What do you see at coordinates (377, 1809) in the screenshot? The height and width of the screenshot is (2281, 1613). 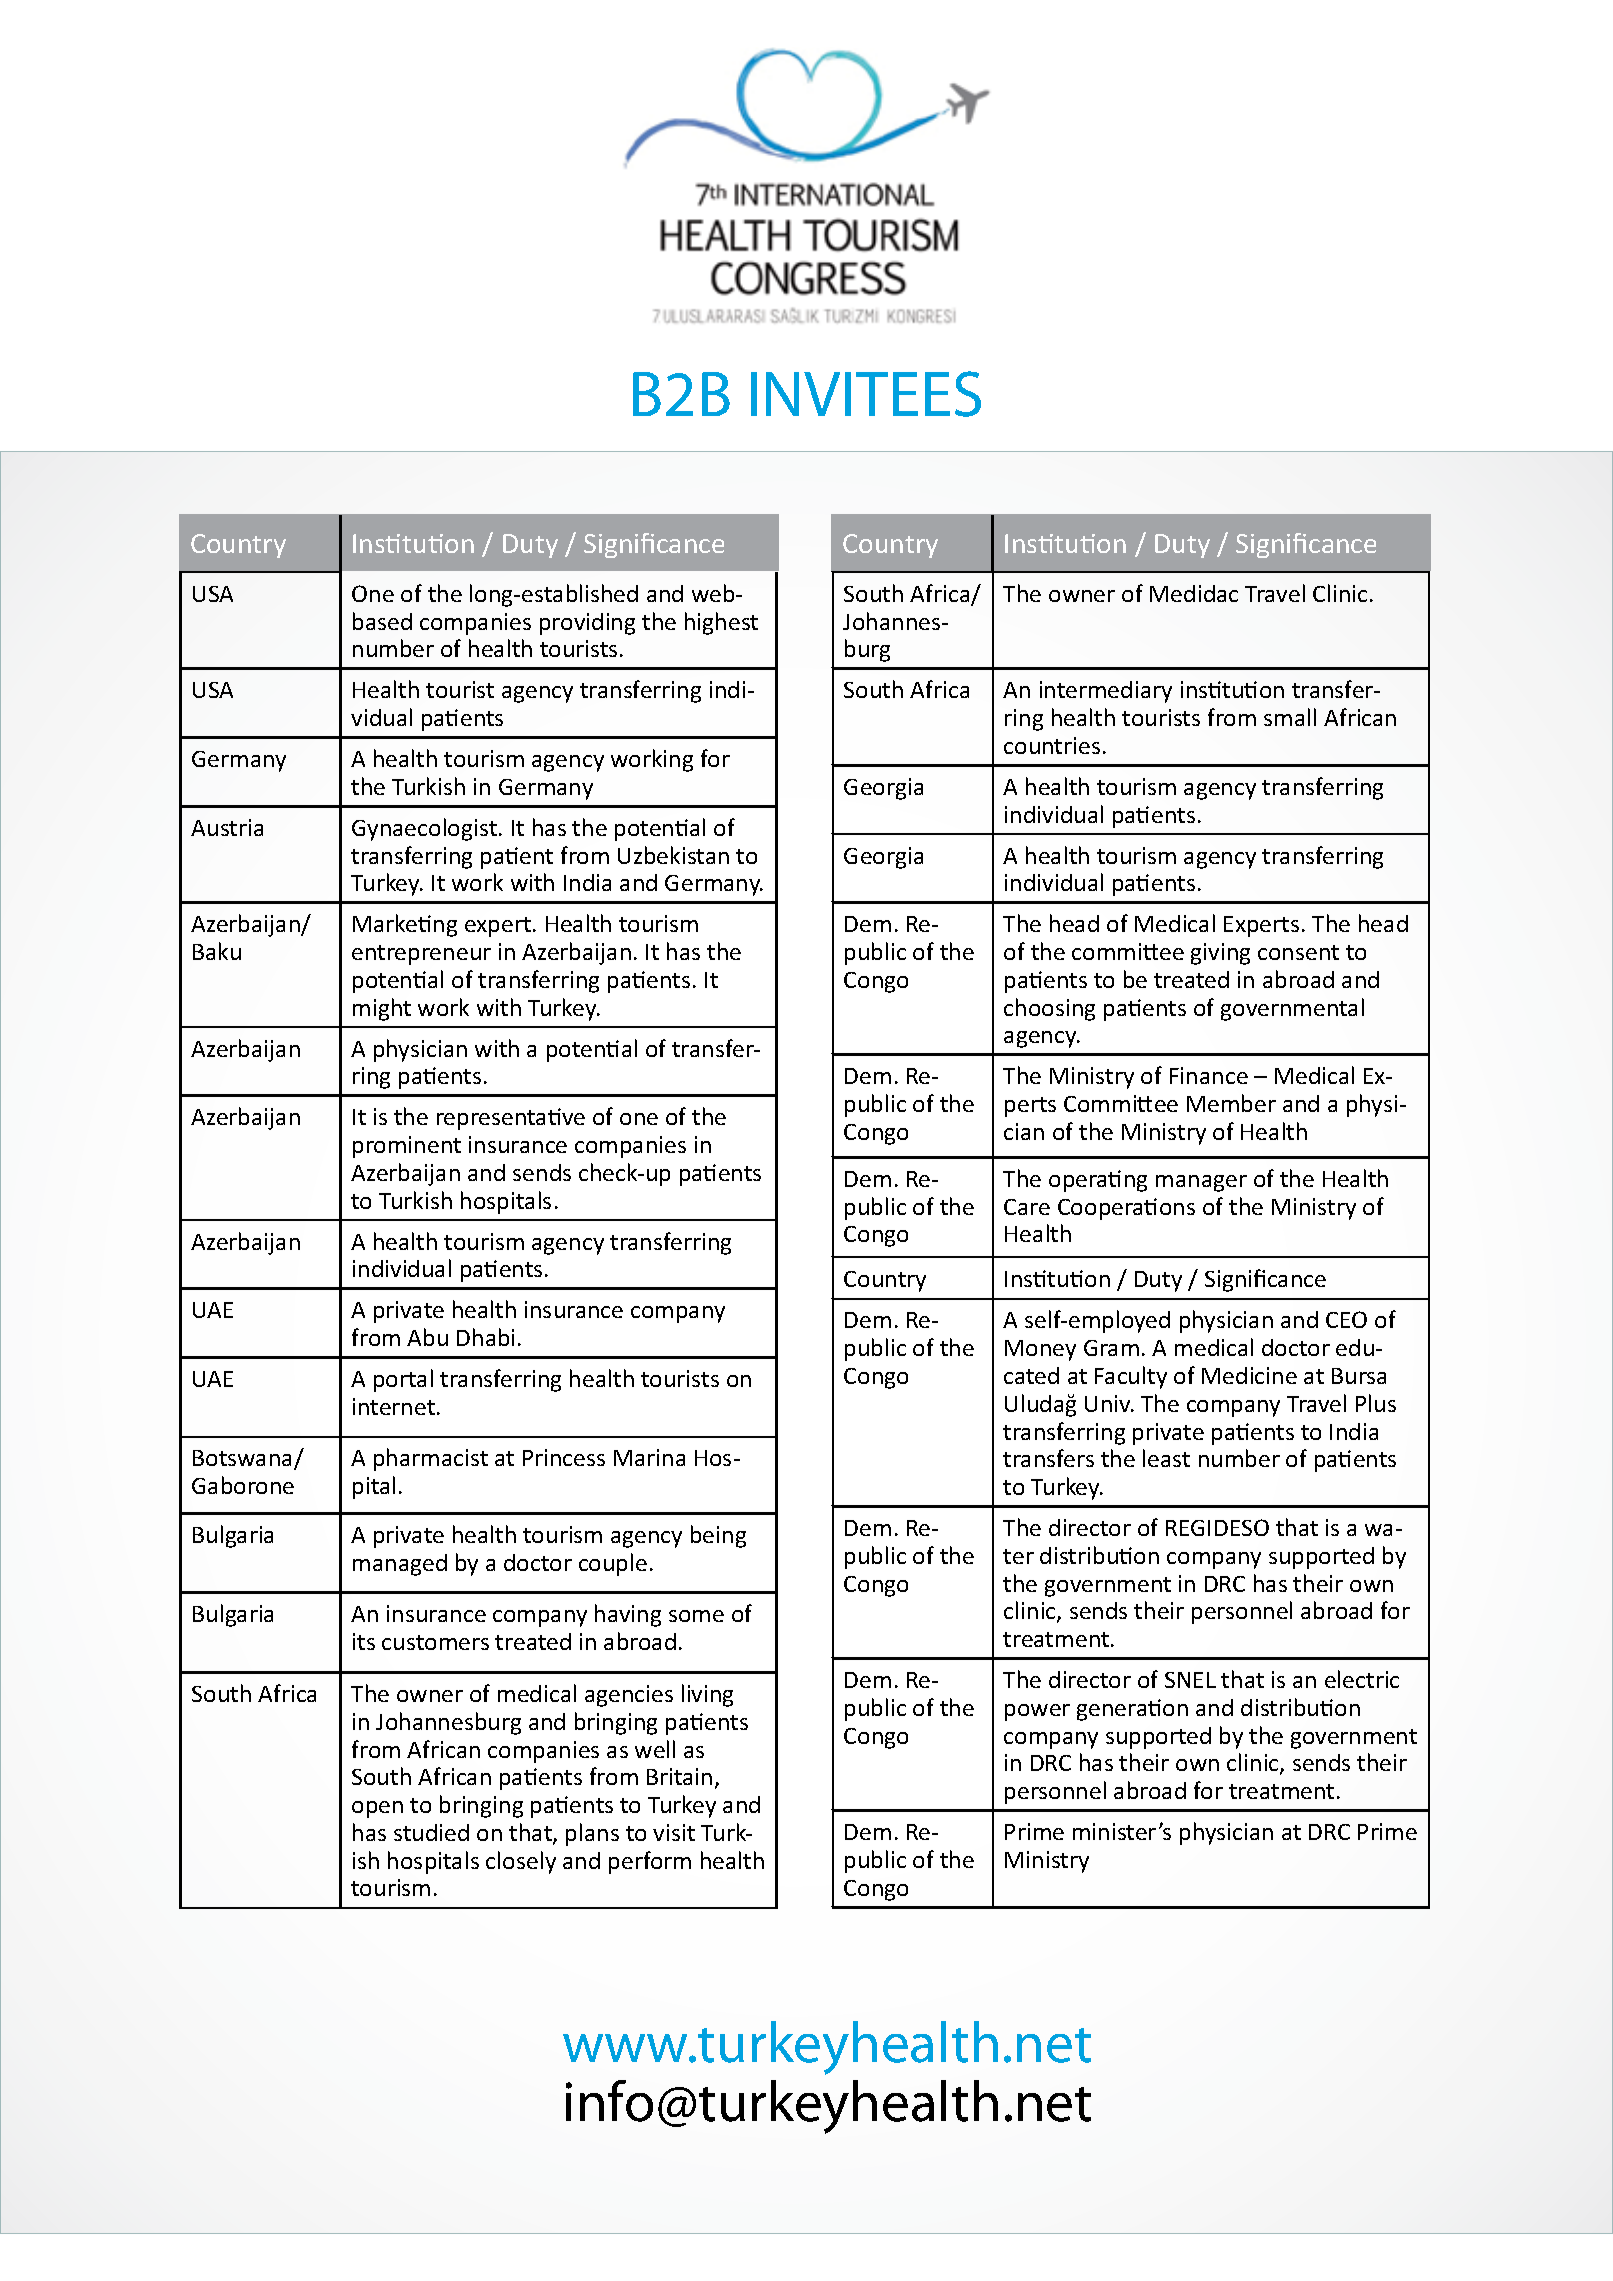 I see `open` at bounding box center [377, 1809].
